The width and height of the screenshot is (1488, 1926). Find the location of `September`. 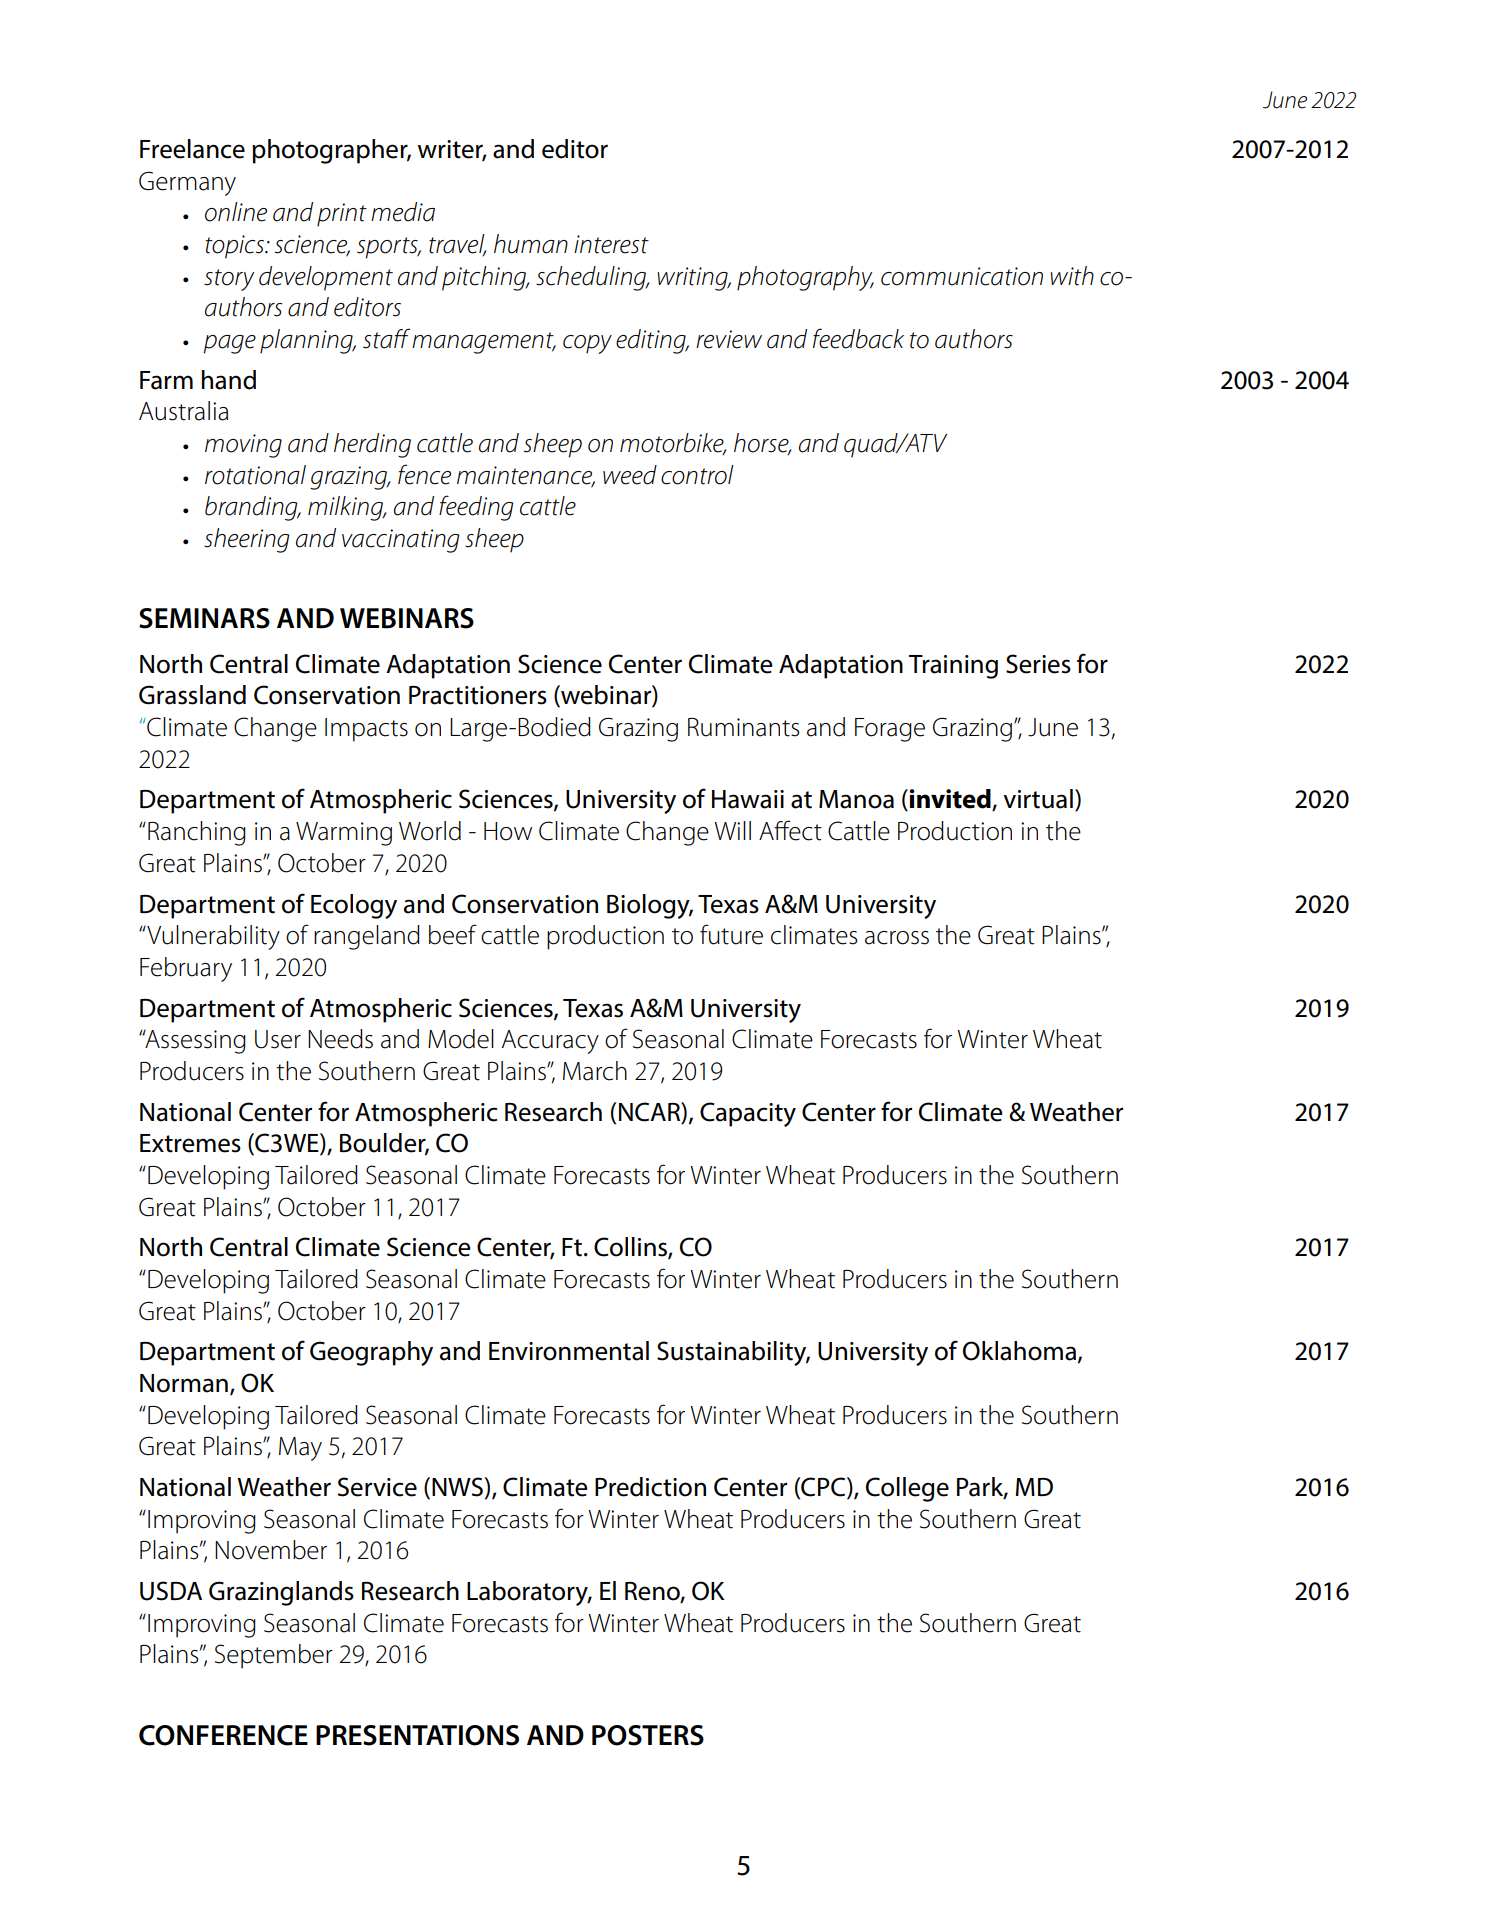

September is located at coordinates (274, 1656).
